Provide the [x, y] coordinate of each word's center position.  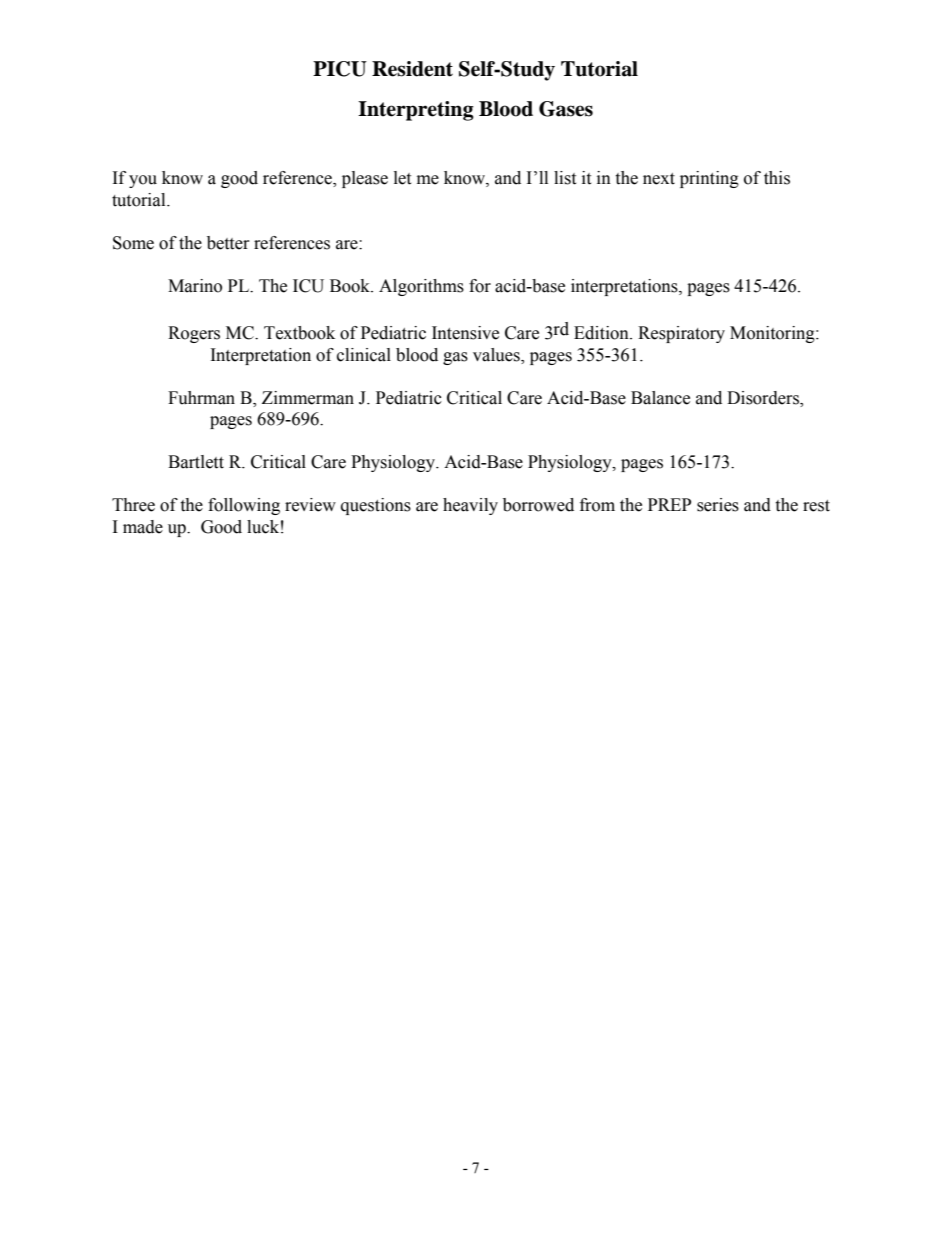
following [244, 506]
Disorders [764, 398]
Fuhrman [201, 398]
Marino [195, 286]
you [143, 181]
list [565, 178]
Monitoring [773, 334]
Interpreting [416, 111]
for [480, 286]
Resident [412, 69]
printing [709, 179]
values [497, 355]
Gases [566, 109]
